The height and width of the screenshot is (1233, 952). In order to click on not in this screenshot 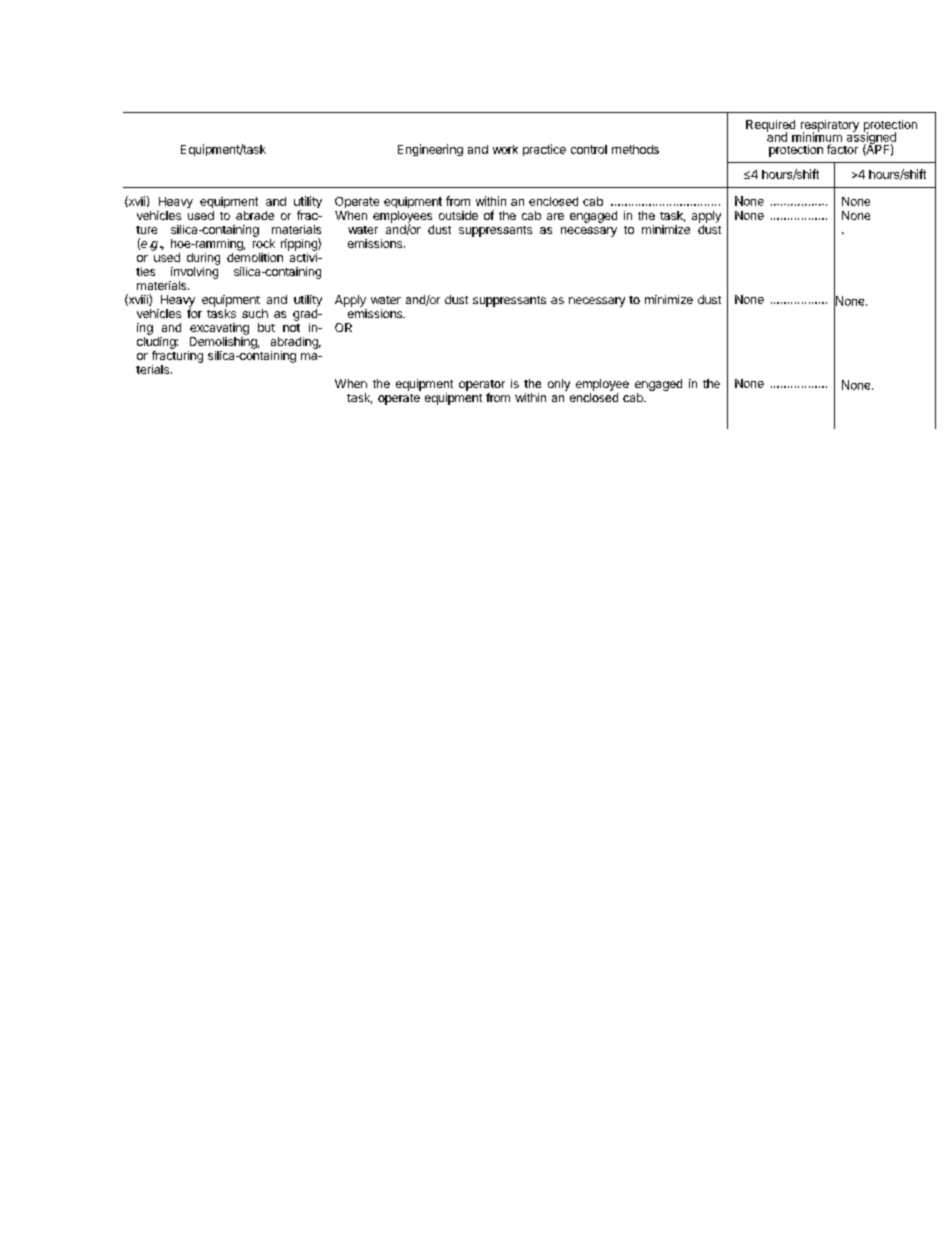, I will do `click(291, 328)`.
